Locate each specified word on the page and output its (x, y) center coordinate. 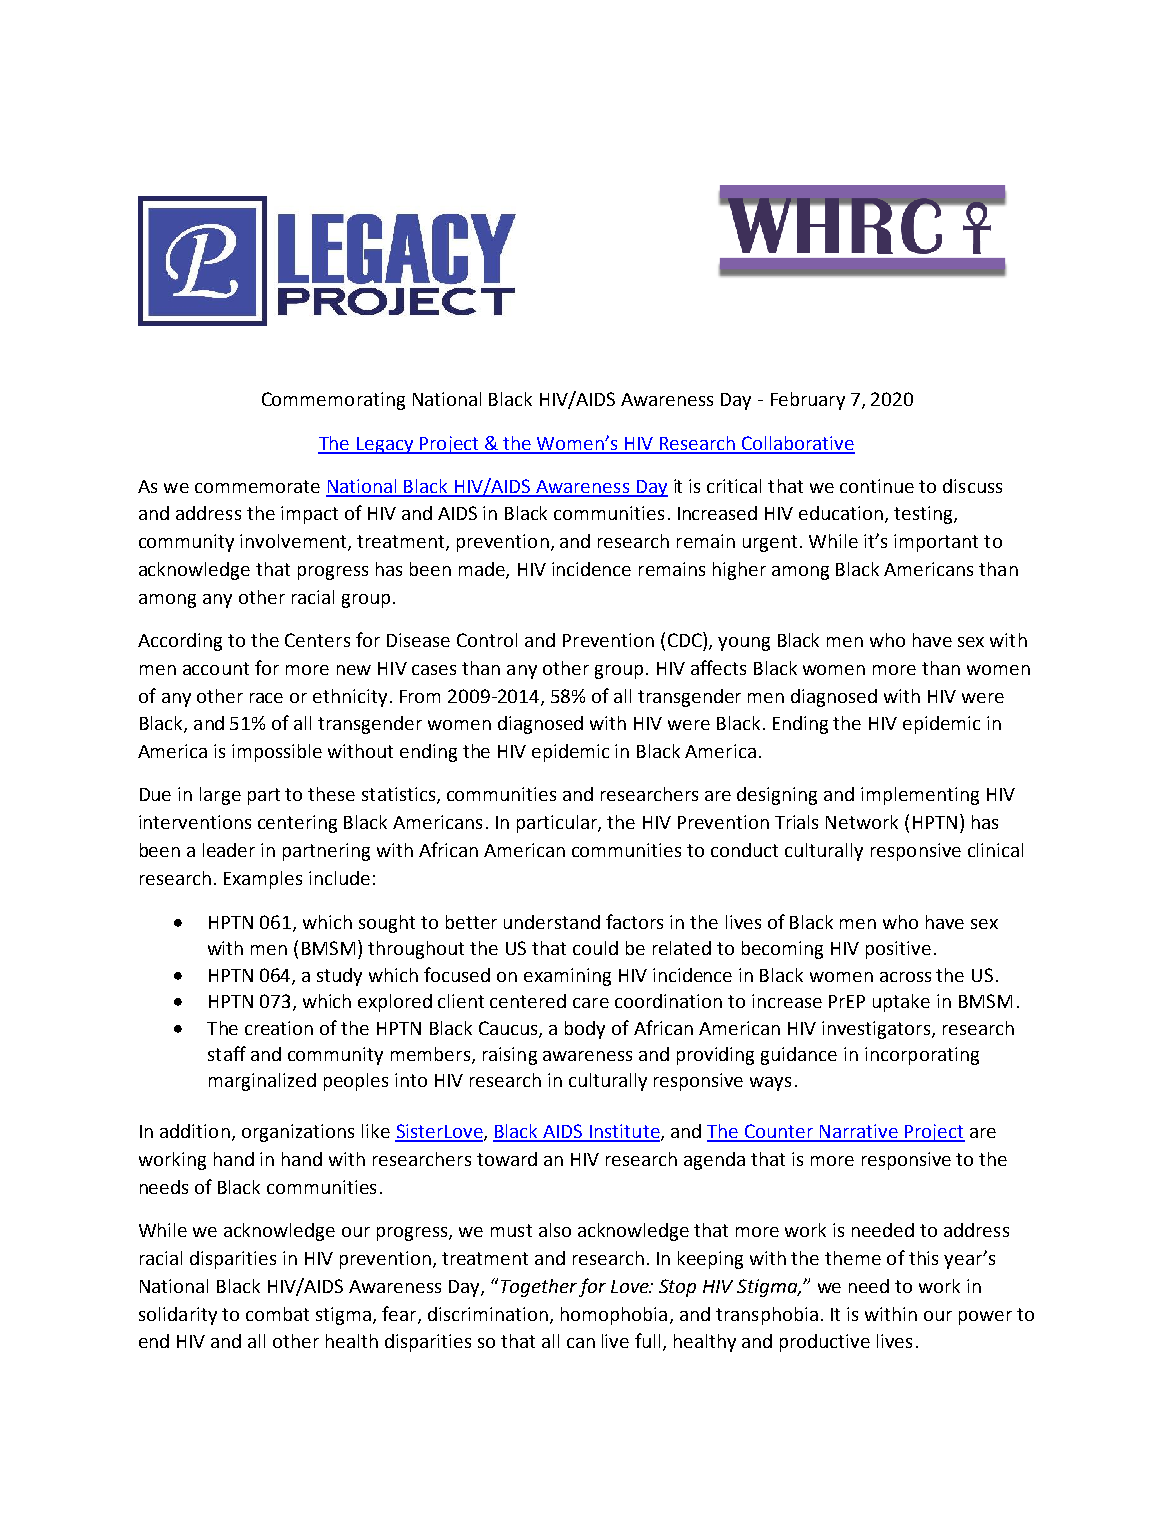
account (216, 668)
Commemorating (333, 401)
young (744, 644)
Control (487, 640)
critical (734, 486)
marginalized (262, 1082)
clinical (995, 850)
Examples (263, 880)
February (808, 401)
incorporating (922, 1056)
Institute (624, 1132)
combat (277, 1314)
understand (552, 922)
